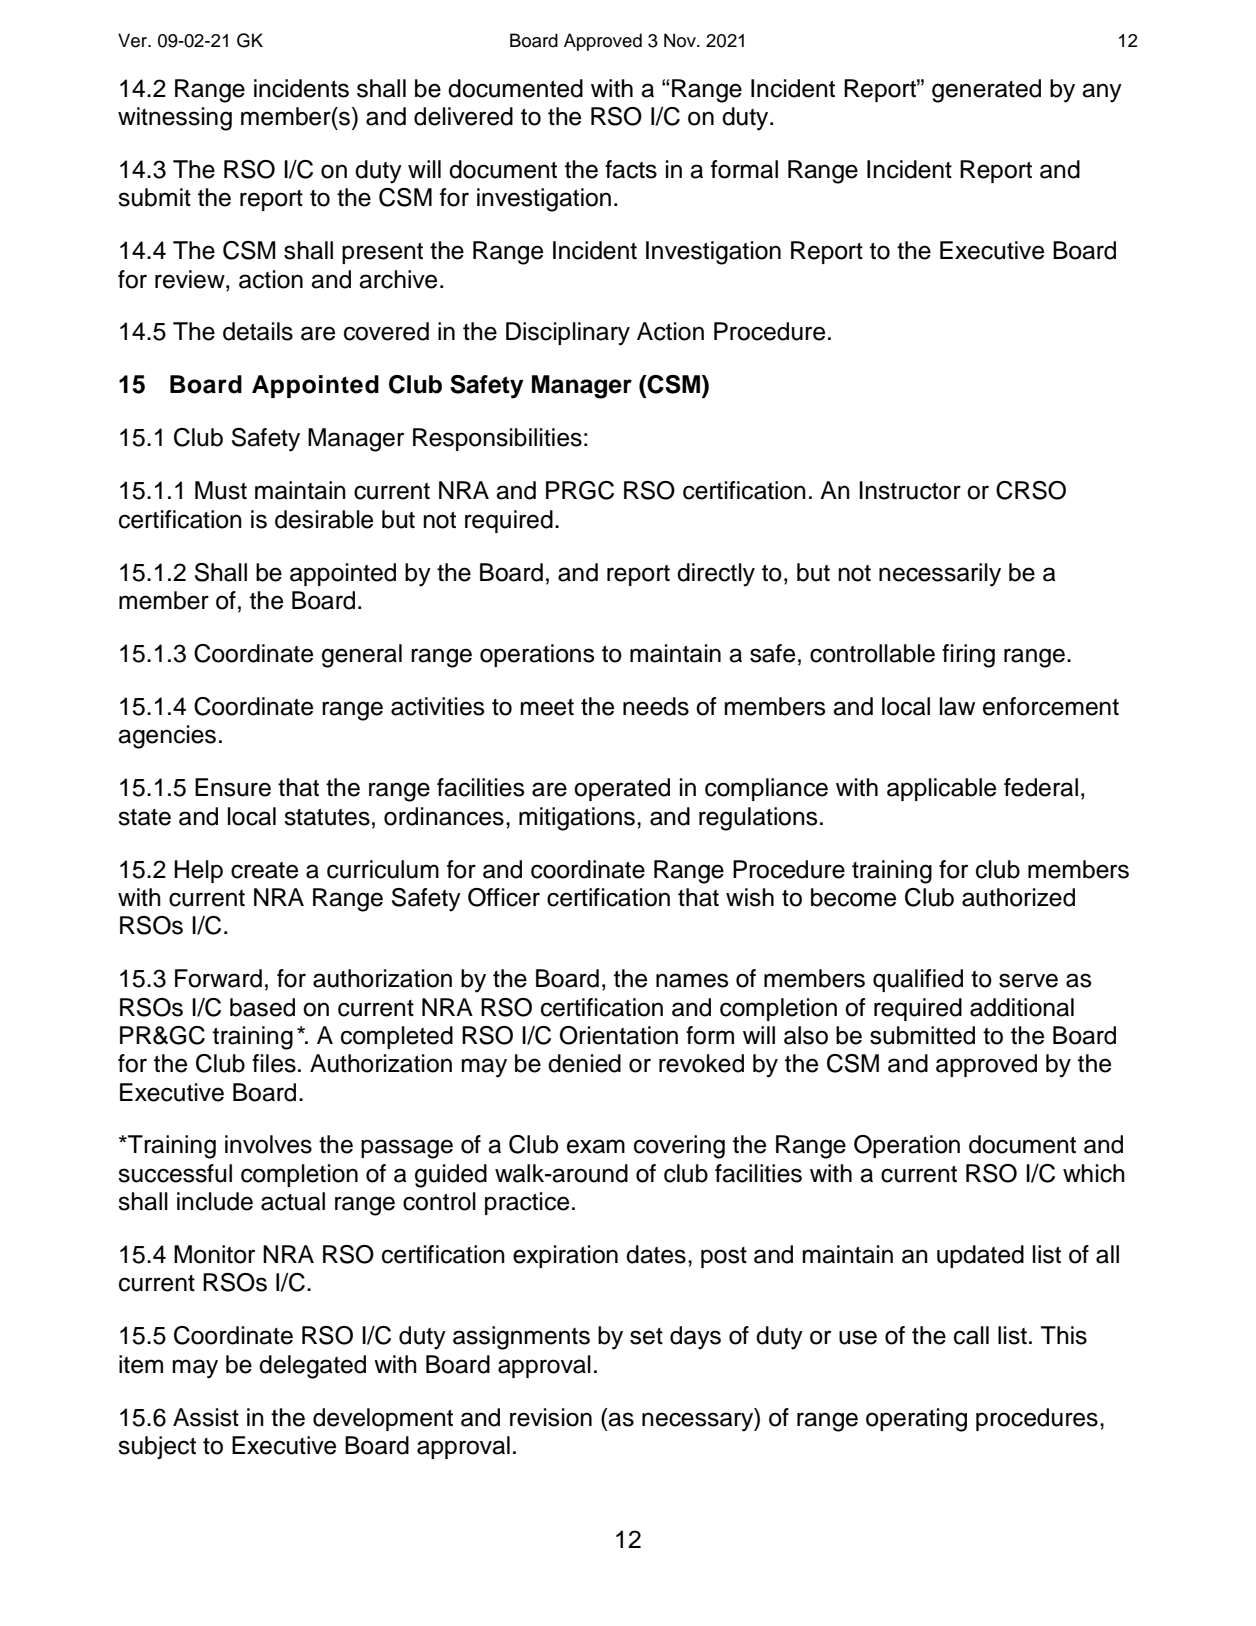 This screenshot has width=1256, height=1626. Describe the element at coordinates (968, 656) in the screenshot. I see `firing` at that location.
